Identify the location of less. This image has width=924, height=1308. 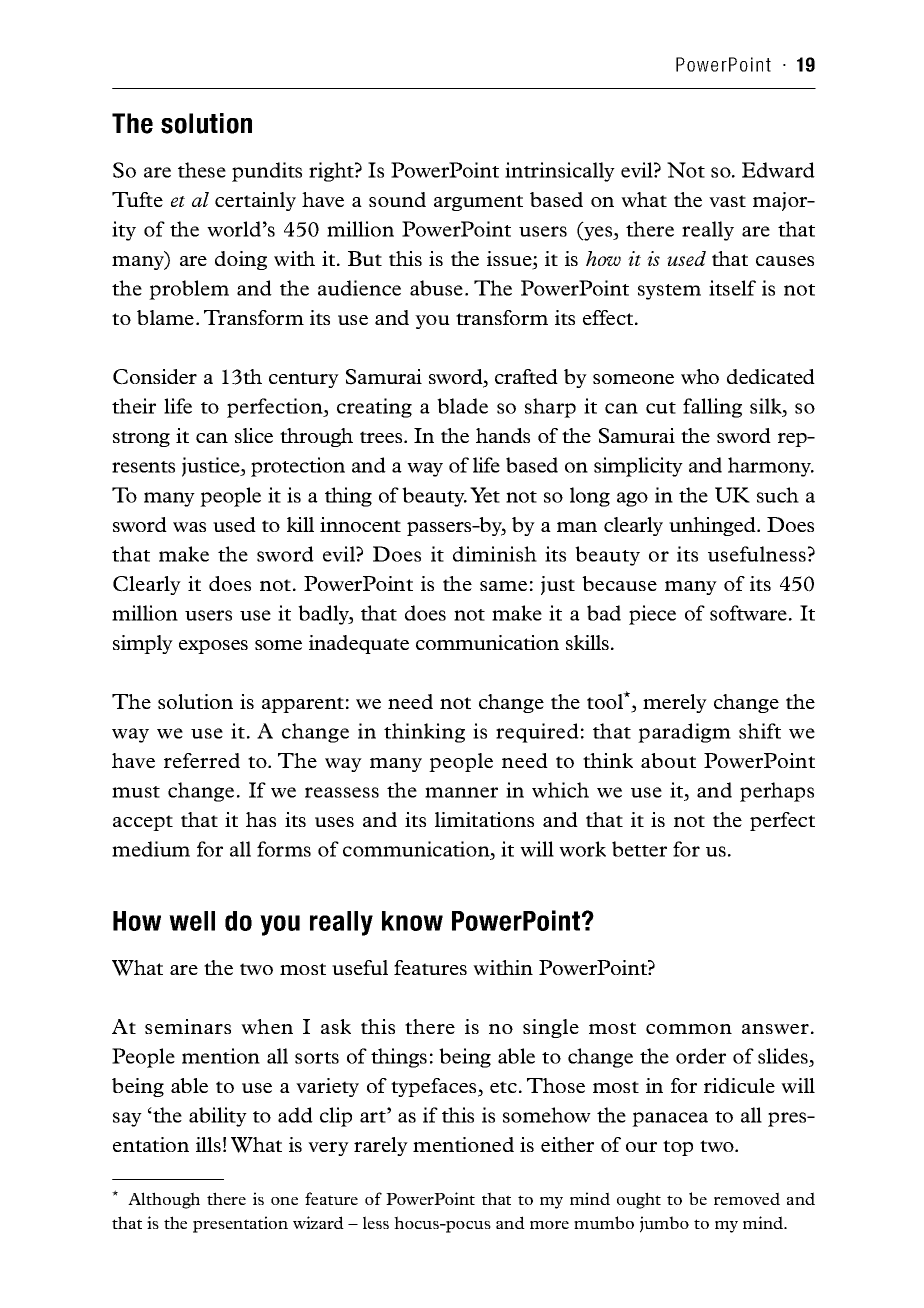
(376, 1222).
